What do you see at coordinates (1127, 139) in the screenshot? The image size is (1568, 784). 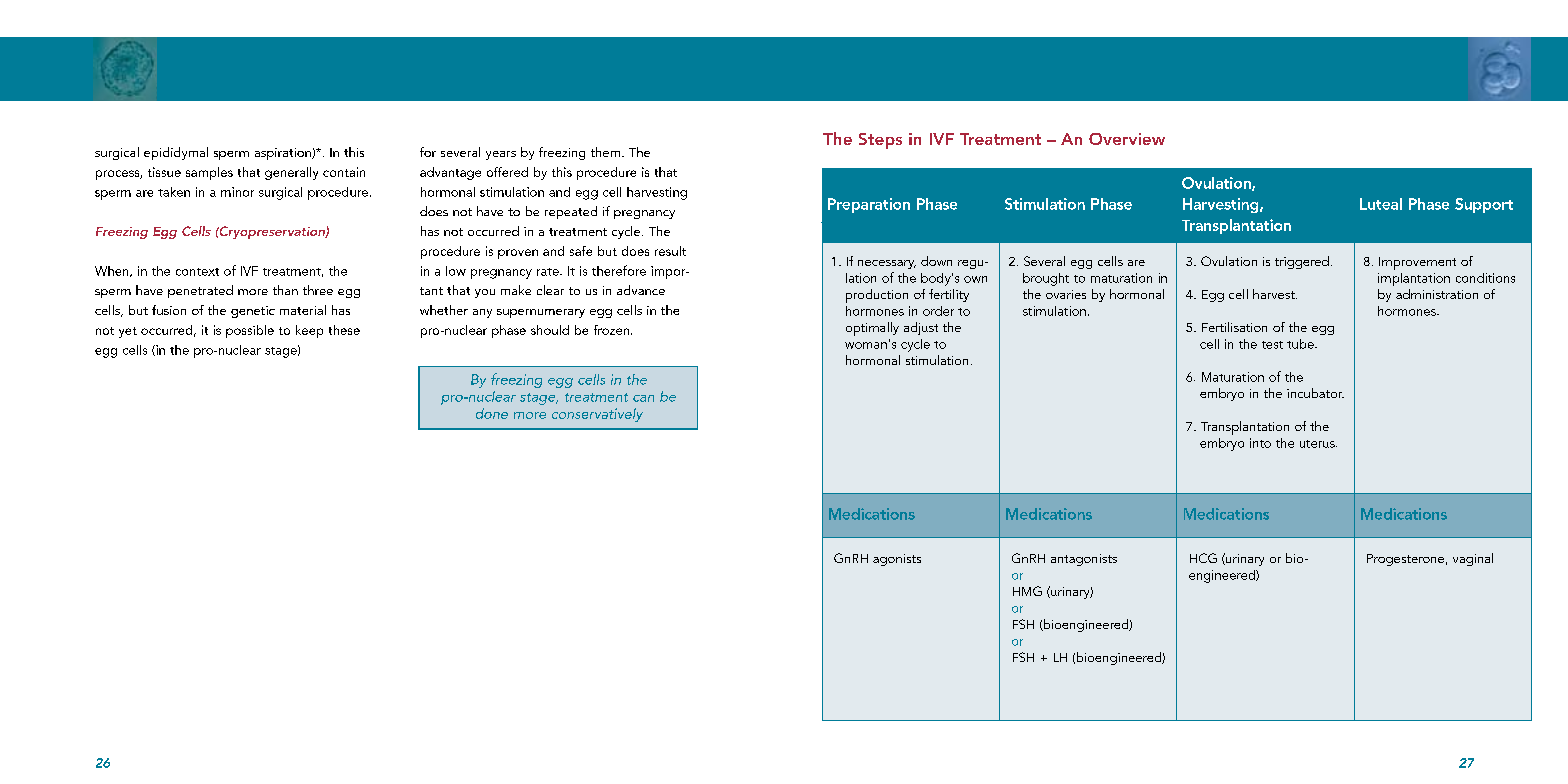 I see `Overview` at bounding box center [1127, 139].
